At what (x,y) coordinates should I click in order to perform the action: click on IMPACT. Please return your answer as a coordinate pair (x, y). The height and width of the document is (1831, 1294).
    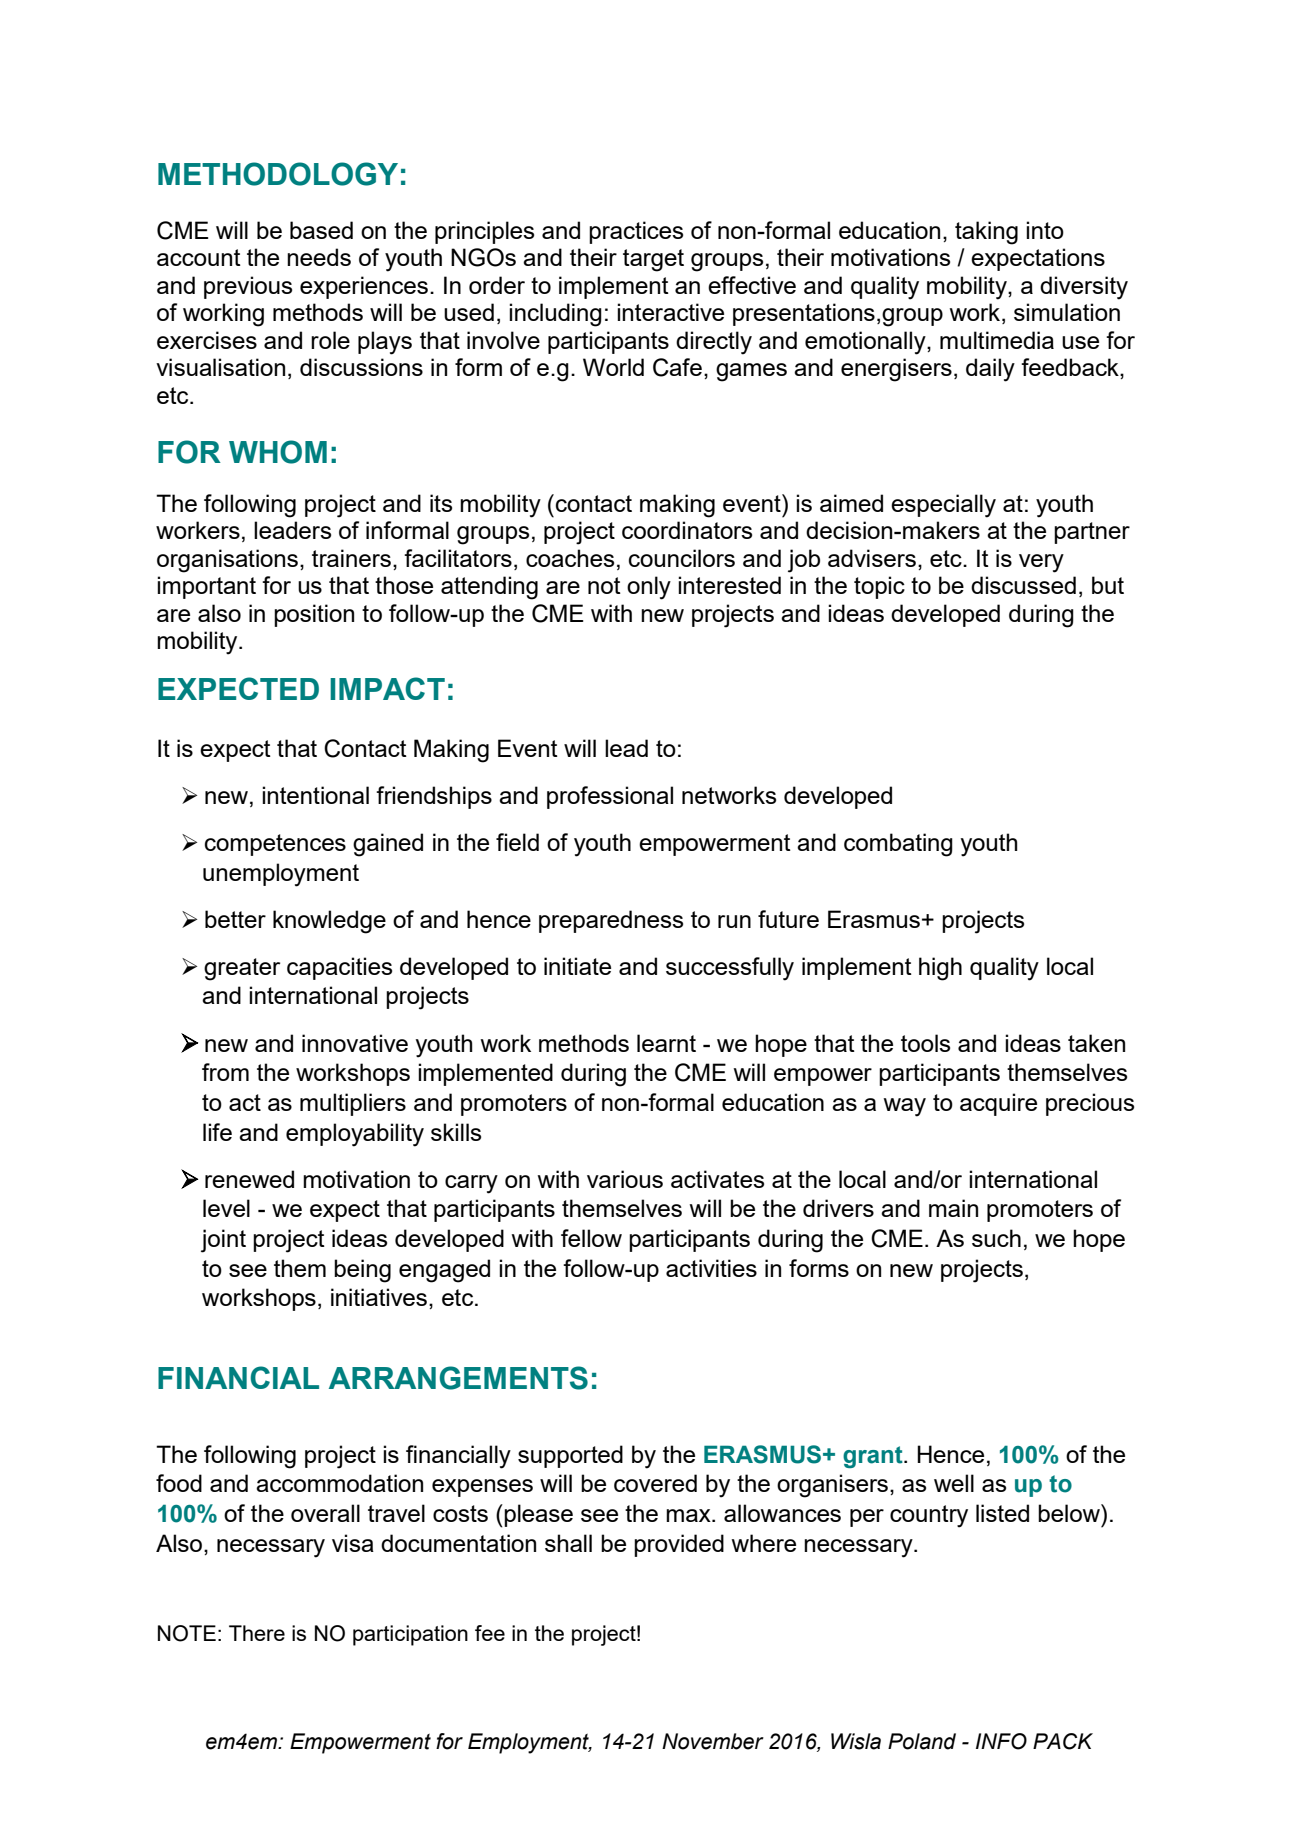
    Looking at the image, I should click on (387, 688).
